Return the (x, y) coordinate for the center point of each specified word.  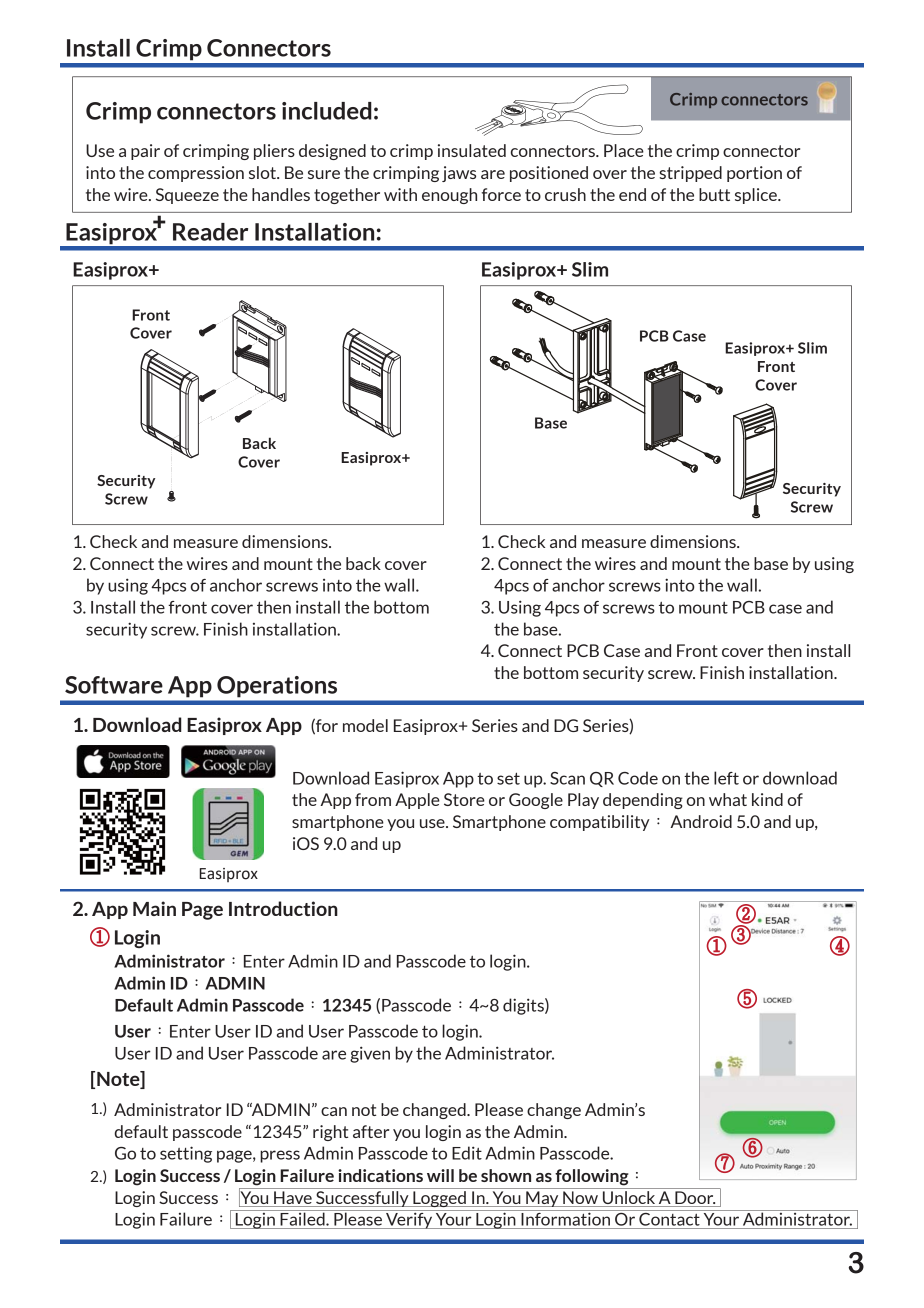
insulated (472, 150)
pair (145, 152)
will (440, 1175)
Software (114, 685)
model (365, 725)
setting (186, 1154)
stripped (690, 174)
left (726, 778)
